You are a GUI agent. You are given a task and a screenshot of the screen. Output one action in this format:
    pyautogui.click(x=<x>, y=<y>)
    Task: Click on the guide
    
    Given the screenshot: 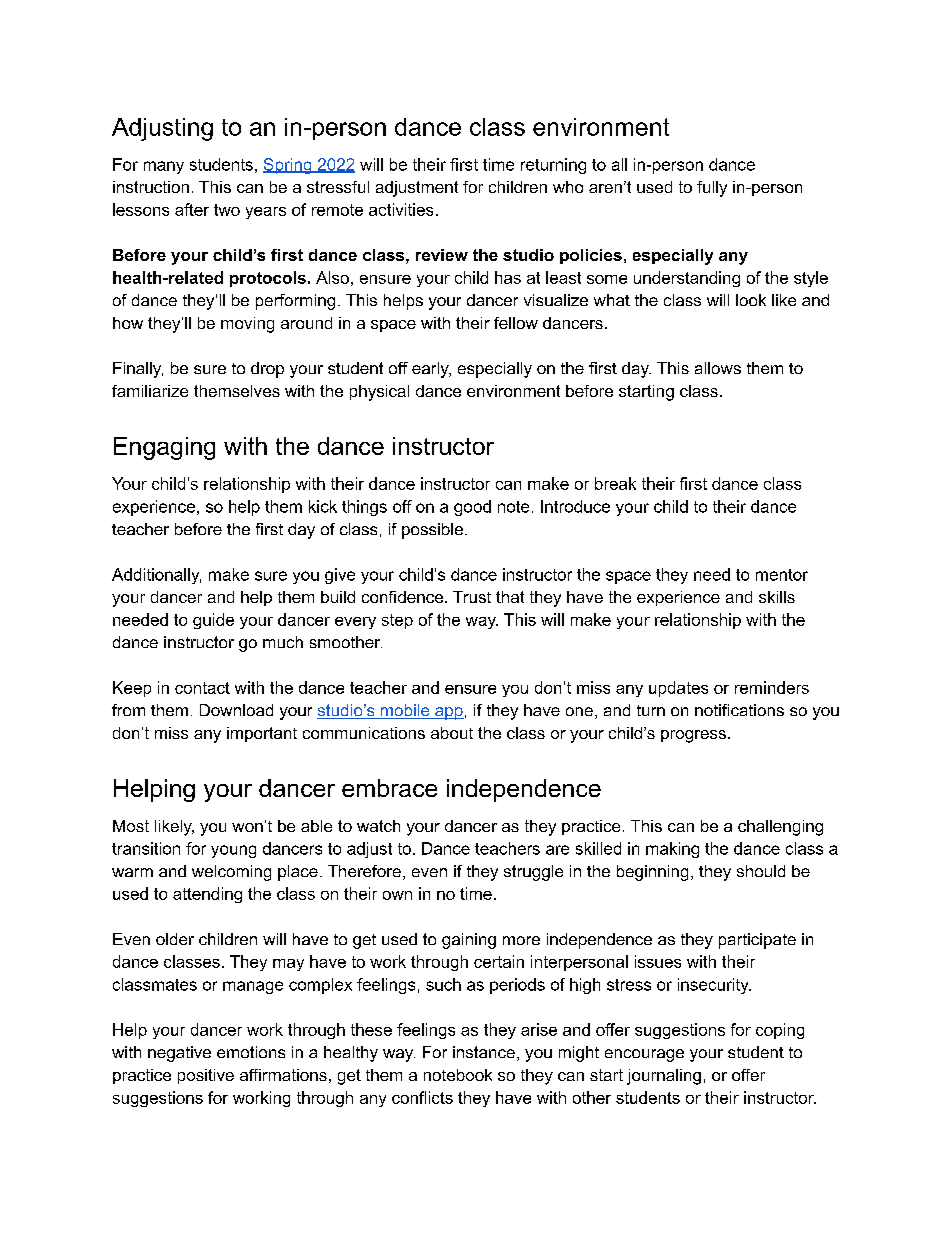 What is the action you would take?
    pyautogui.click(x=213, y=621)
